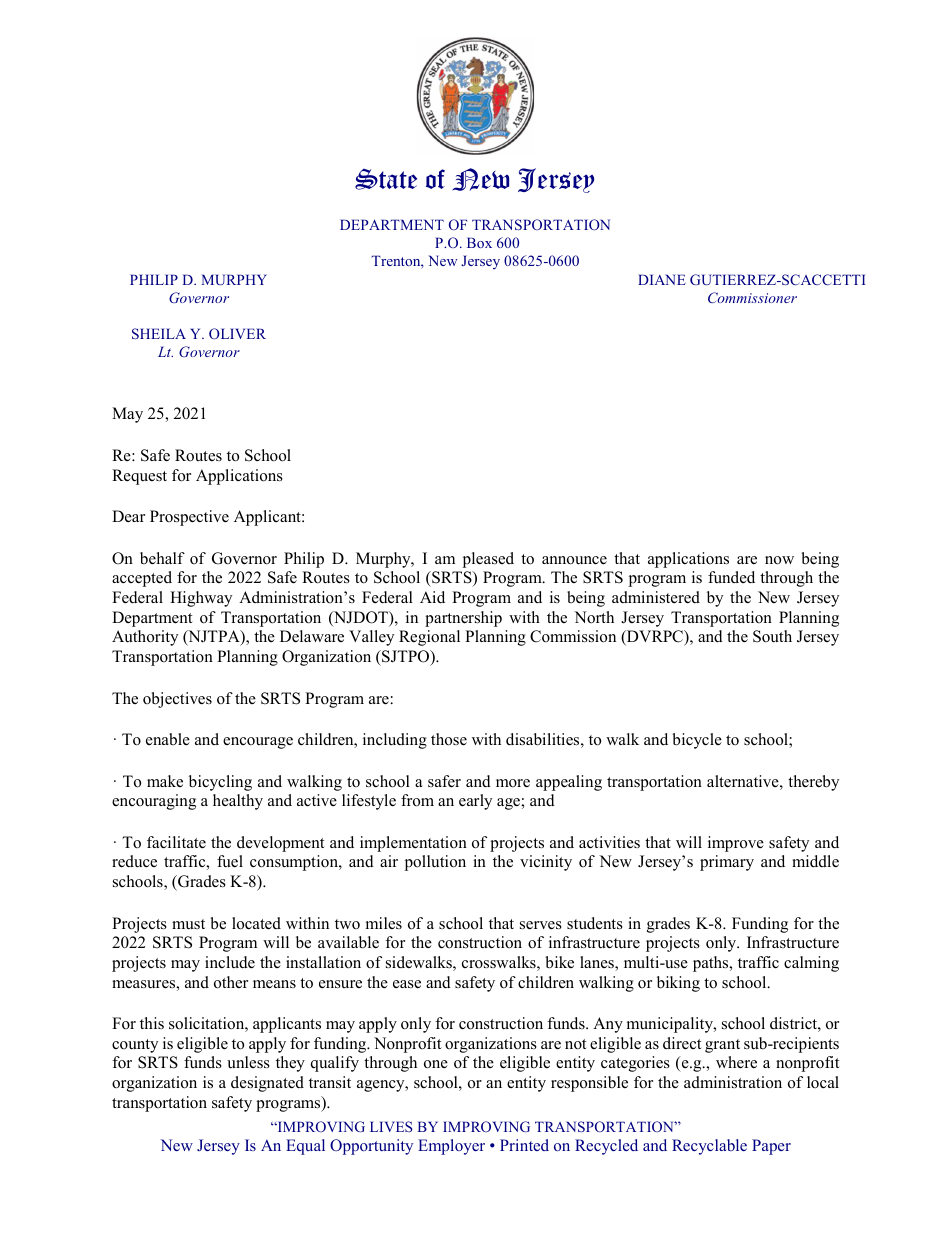  What do you see at coordinates (267, 1084) in the screenshot?
I see `designated` at bounding box center [267, 1084].
